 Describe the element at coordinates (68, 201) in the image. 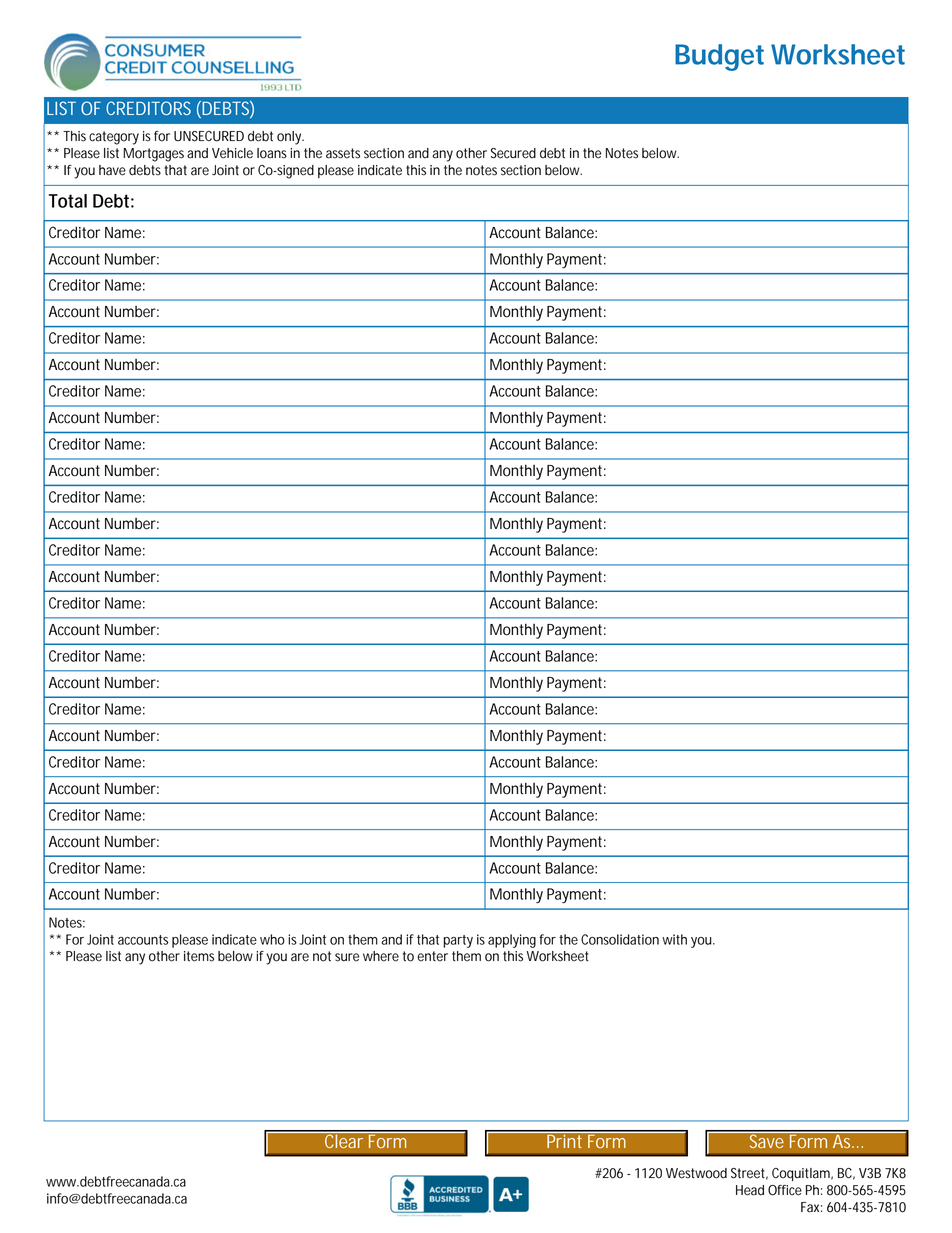

I see `Total` at that location.
